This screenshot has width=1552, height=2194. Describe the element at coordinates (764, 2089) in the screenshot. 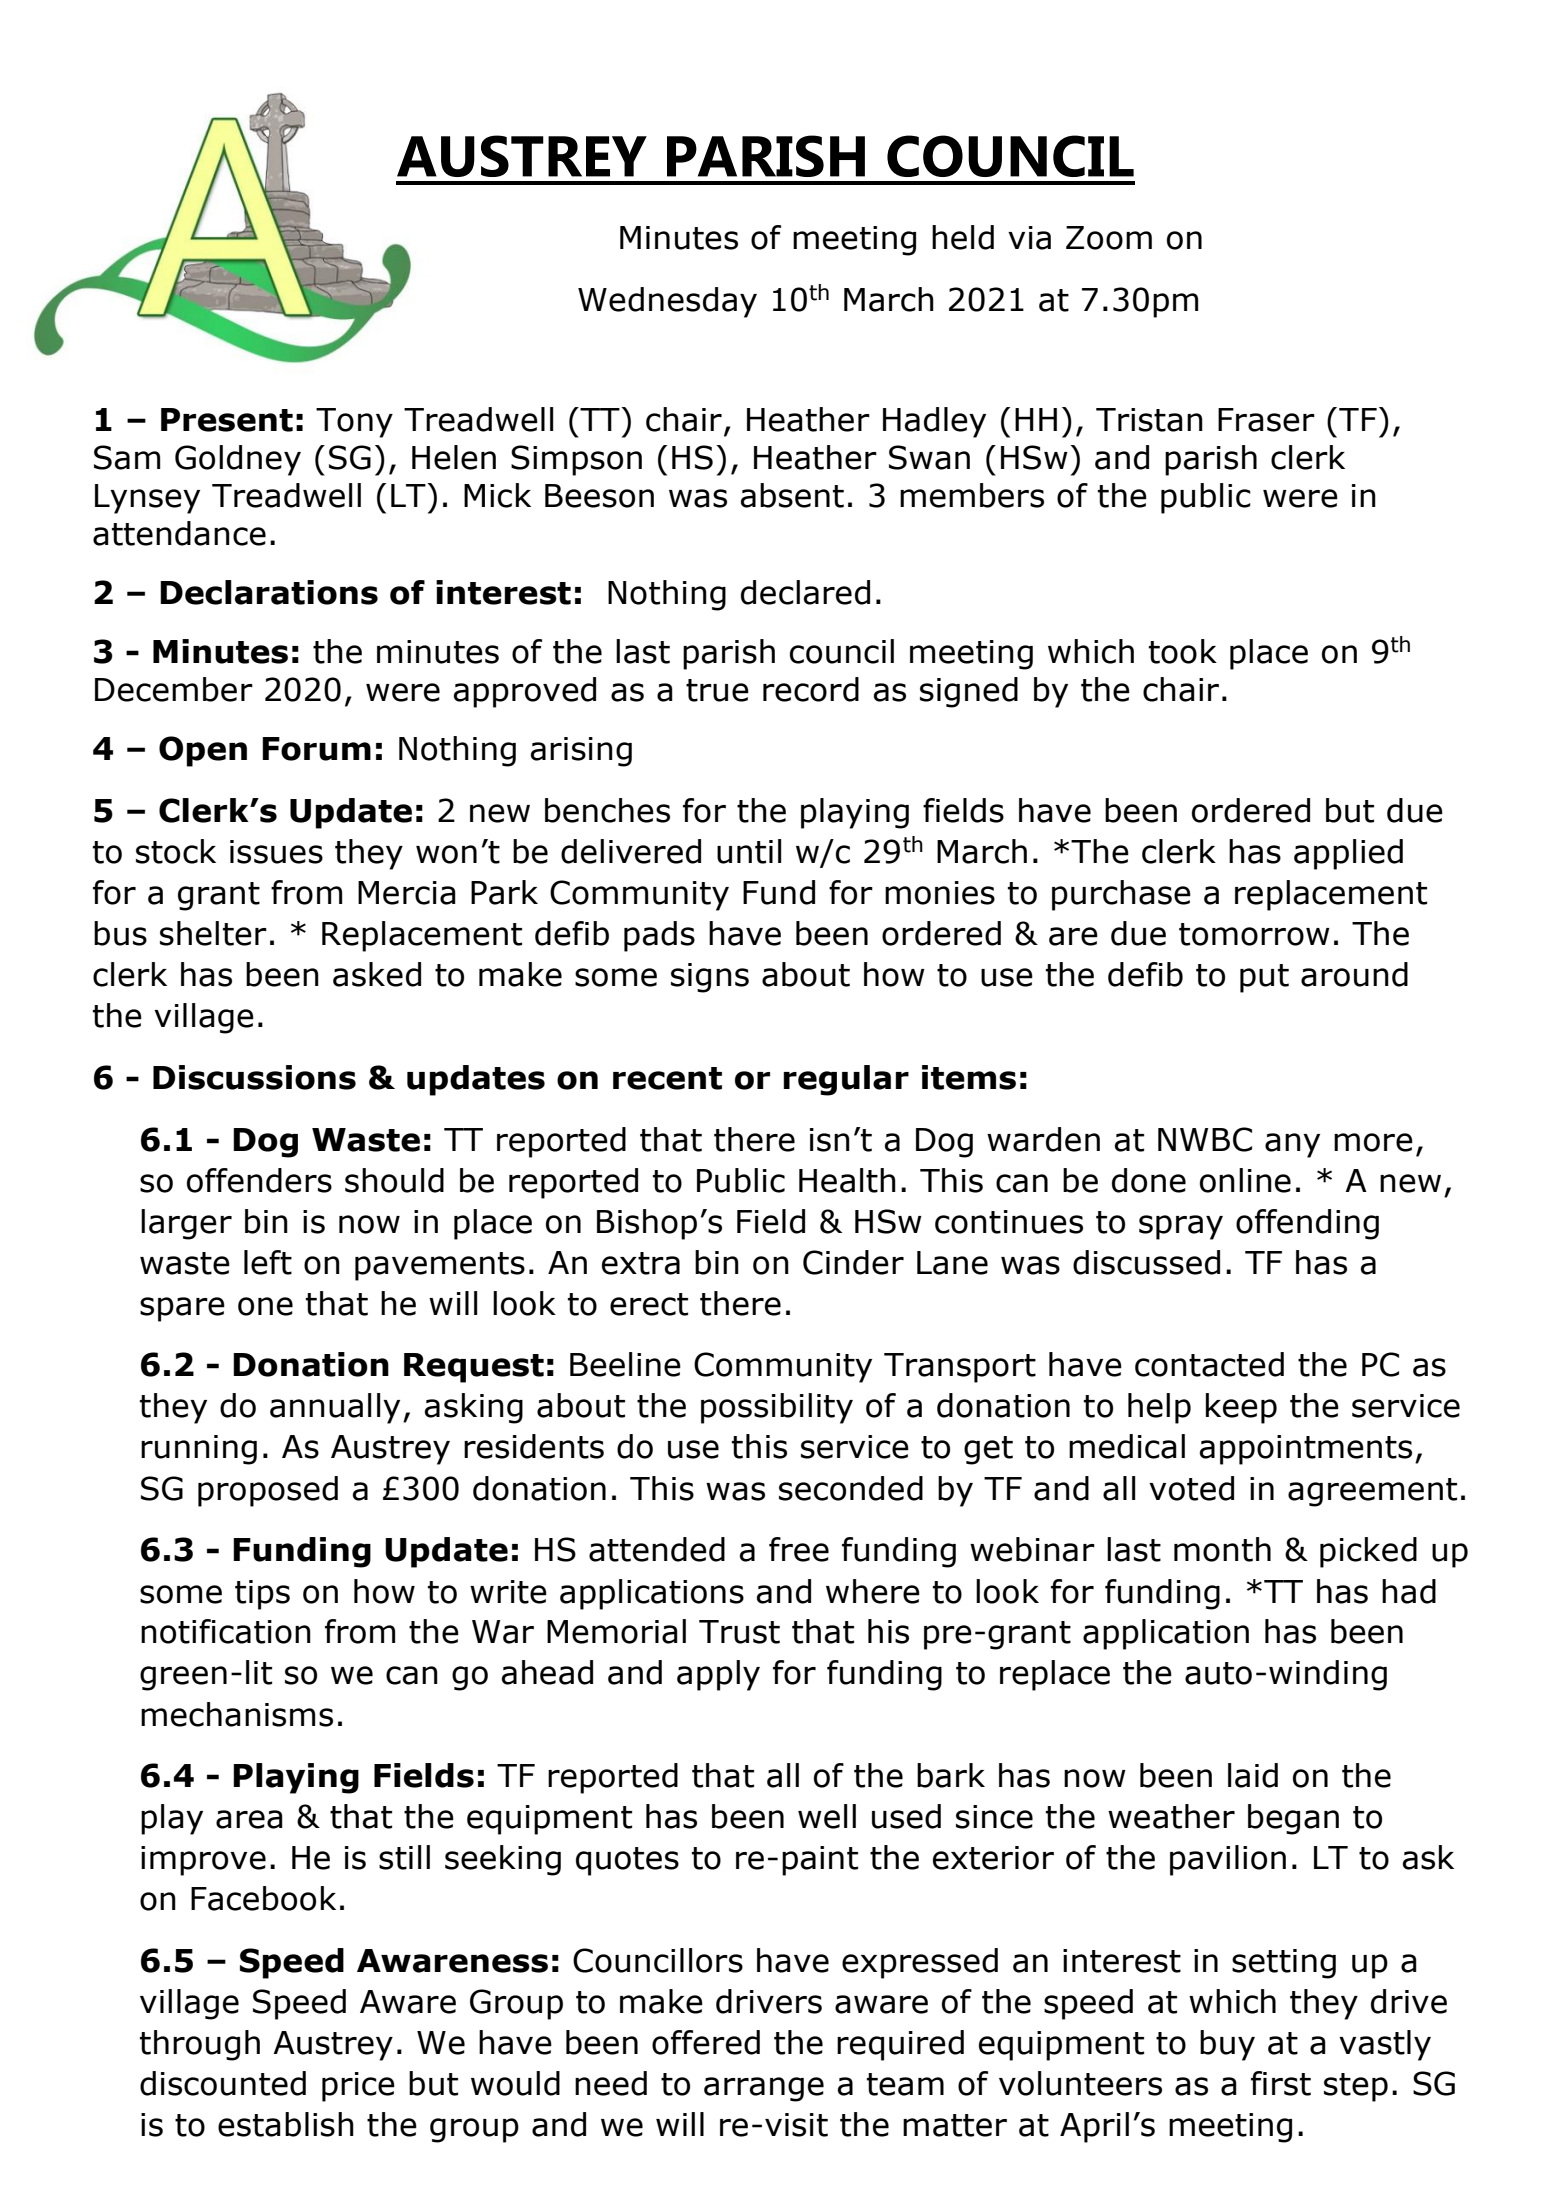

I see `arrange` at that location.
